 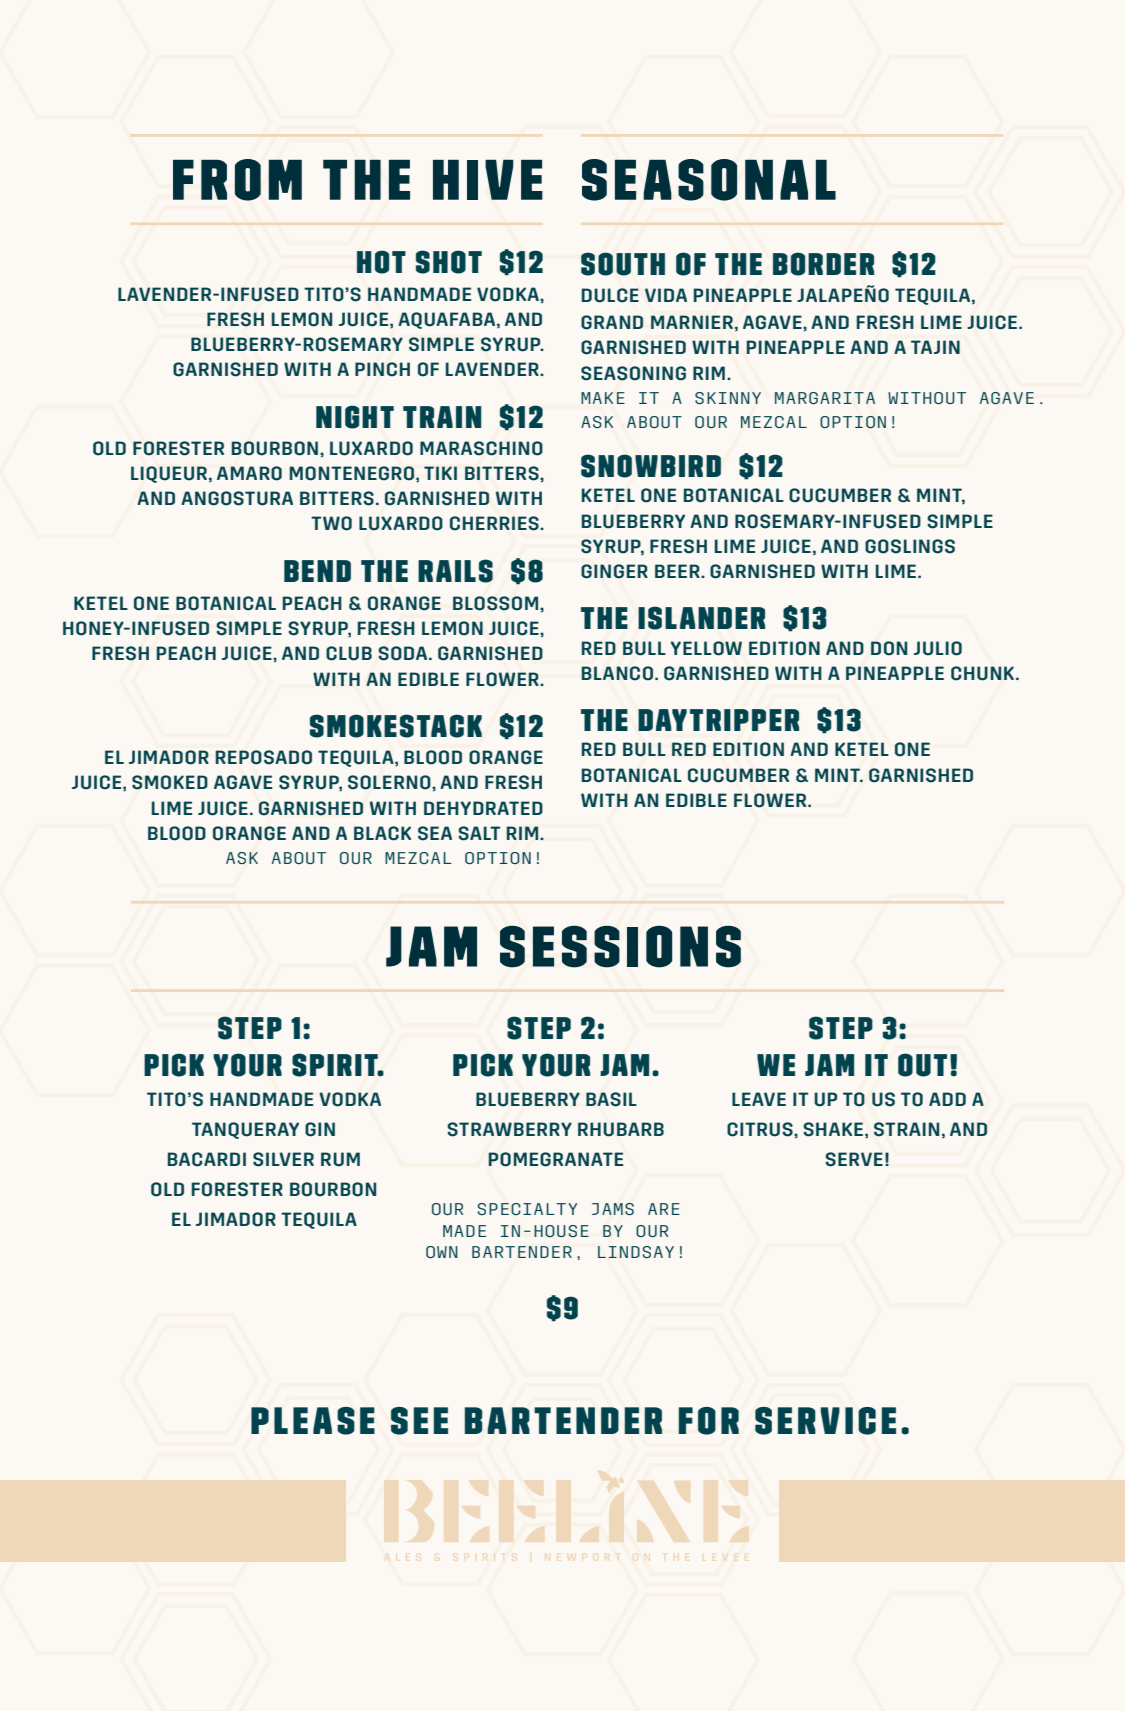 What do you see at coordinates (382, 833) in the screenshot?
I see `BLACK` at bounding box center [382, 833].
